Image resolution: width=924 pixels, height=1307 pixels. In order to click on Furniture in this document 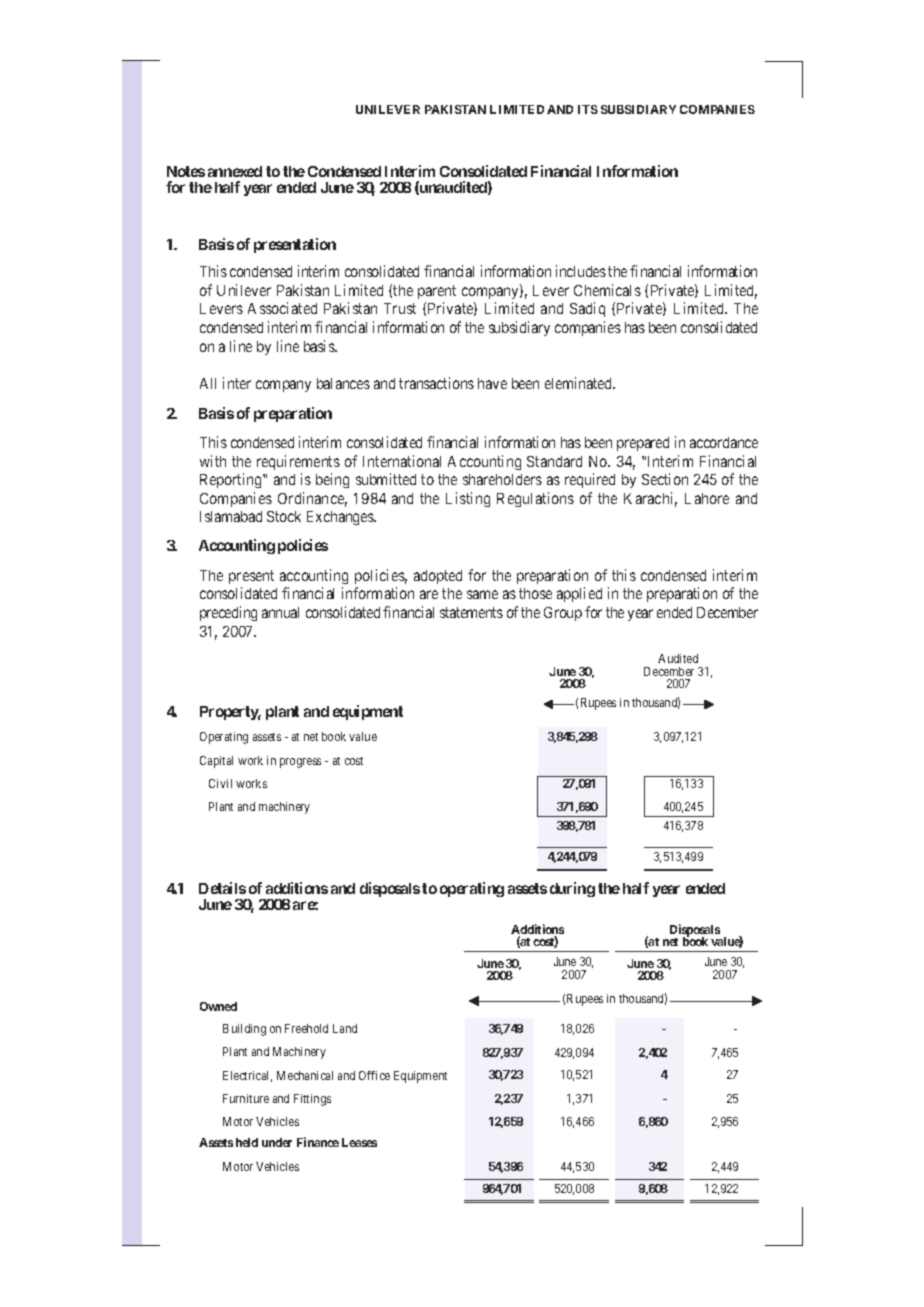, I will do `click(246, 1098)`.
